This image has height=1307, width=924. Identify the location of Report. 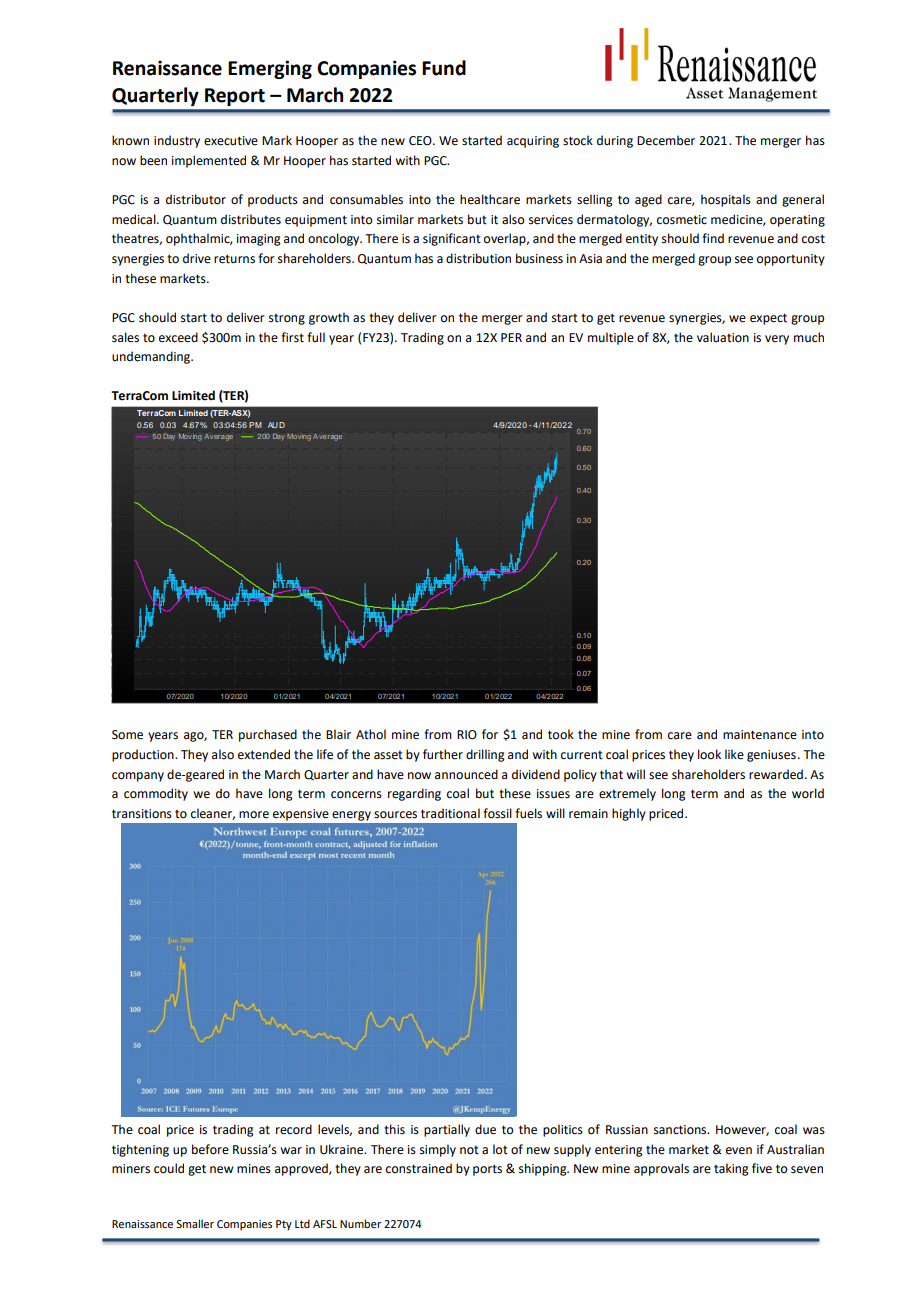
(235, 97).
